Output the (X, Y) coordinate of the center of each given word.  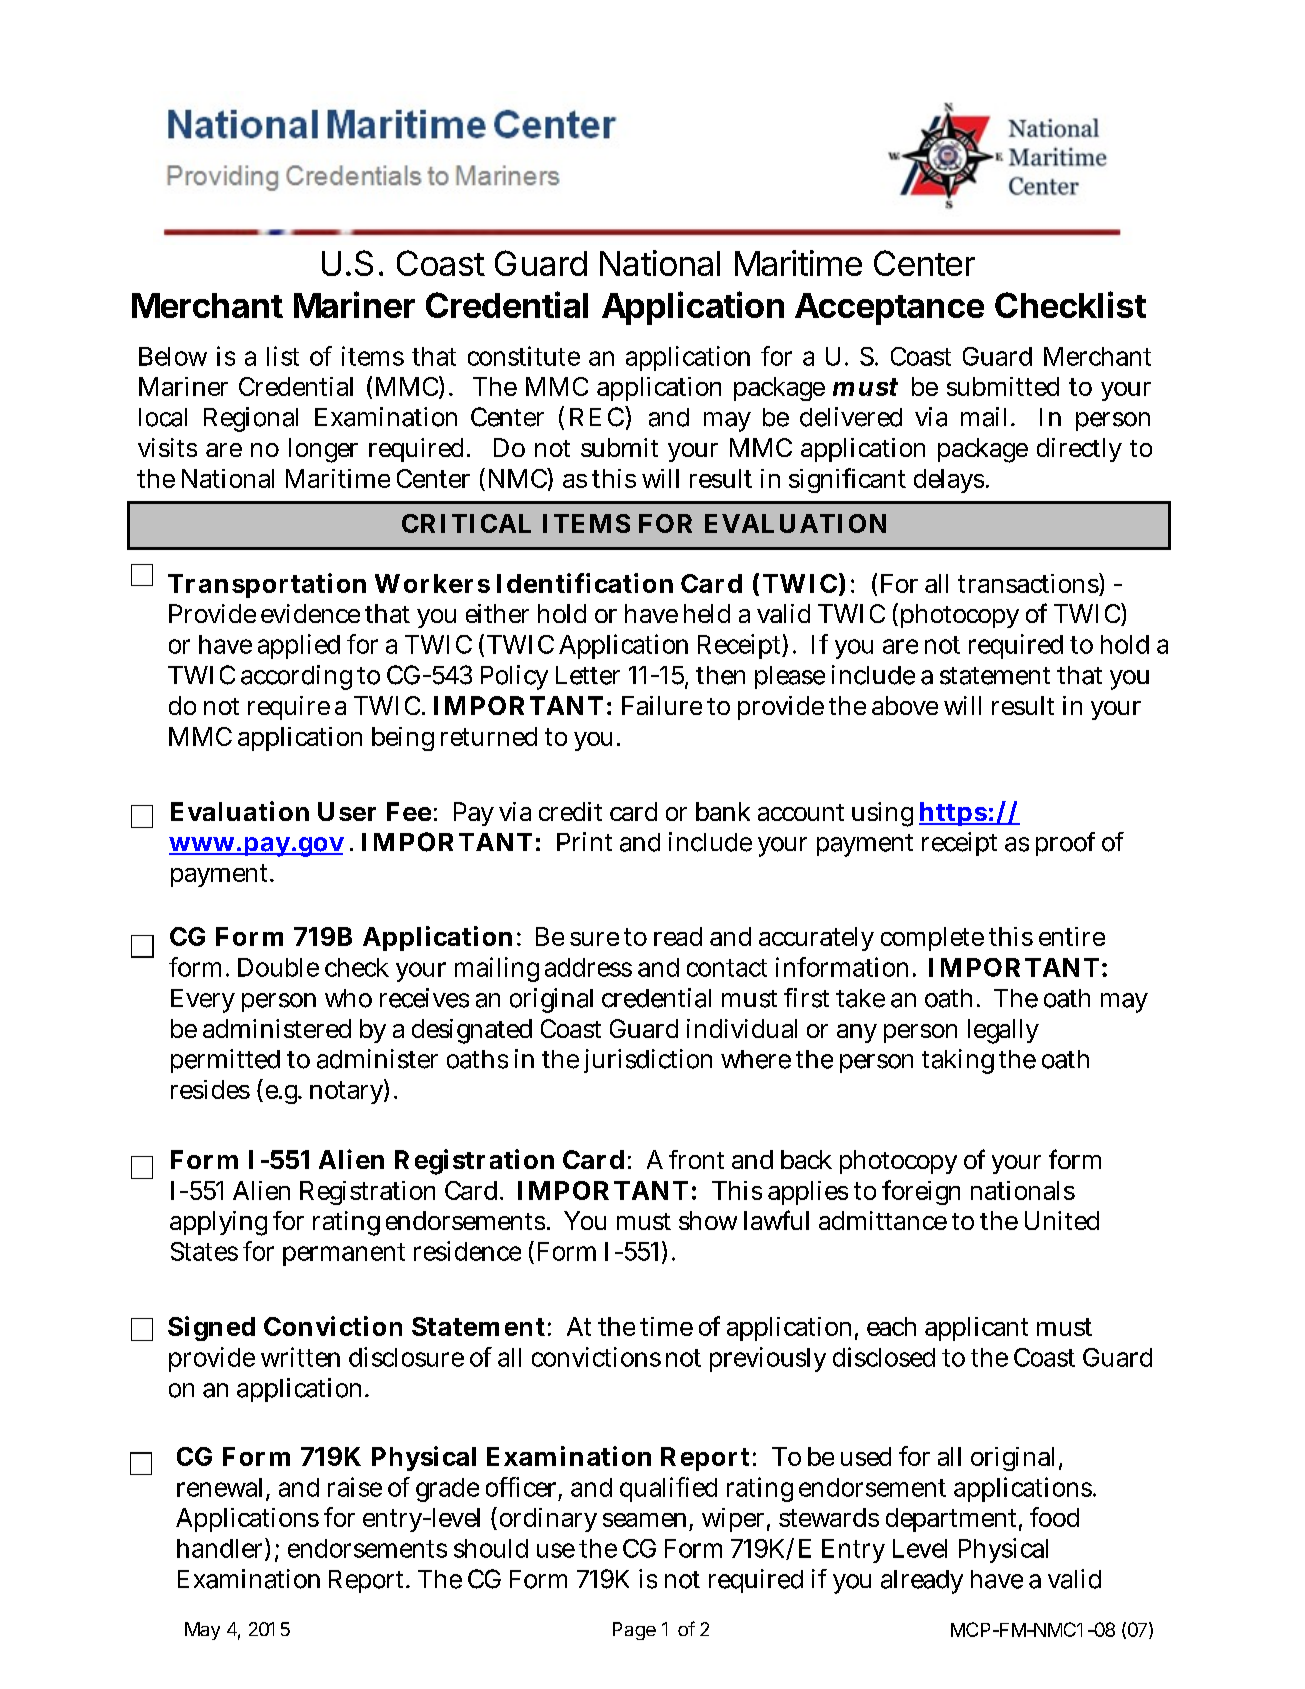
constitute (524, 356)
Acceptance (889, 309)
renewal (222, 1488)
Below (173, 356)
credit (570, 811)
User (347, 811)
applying (218, 1223)
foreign (921, 1192)
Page (634, 1631)
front (696, 1159)
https (953, 814)
